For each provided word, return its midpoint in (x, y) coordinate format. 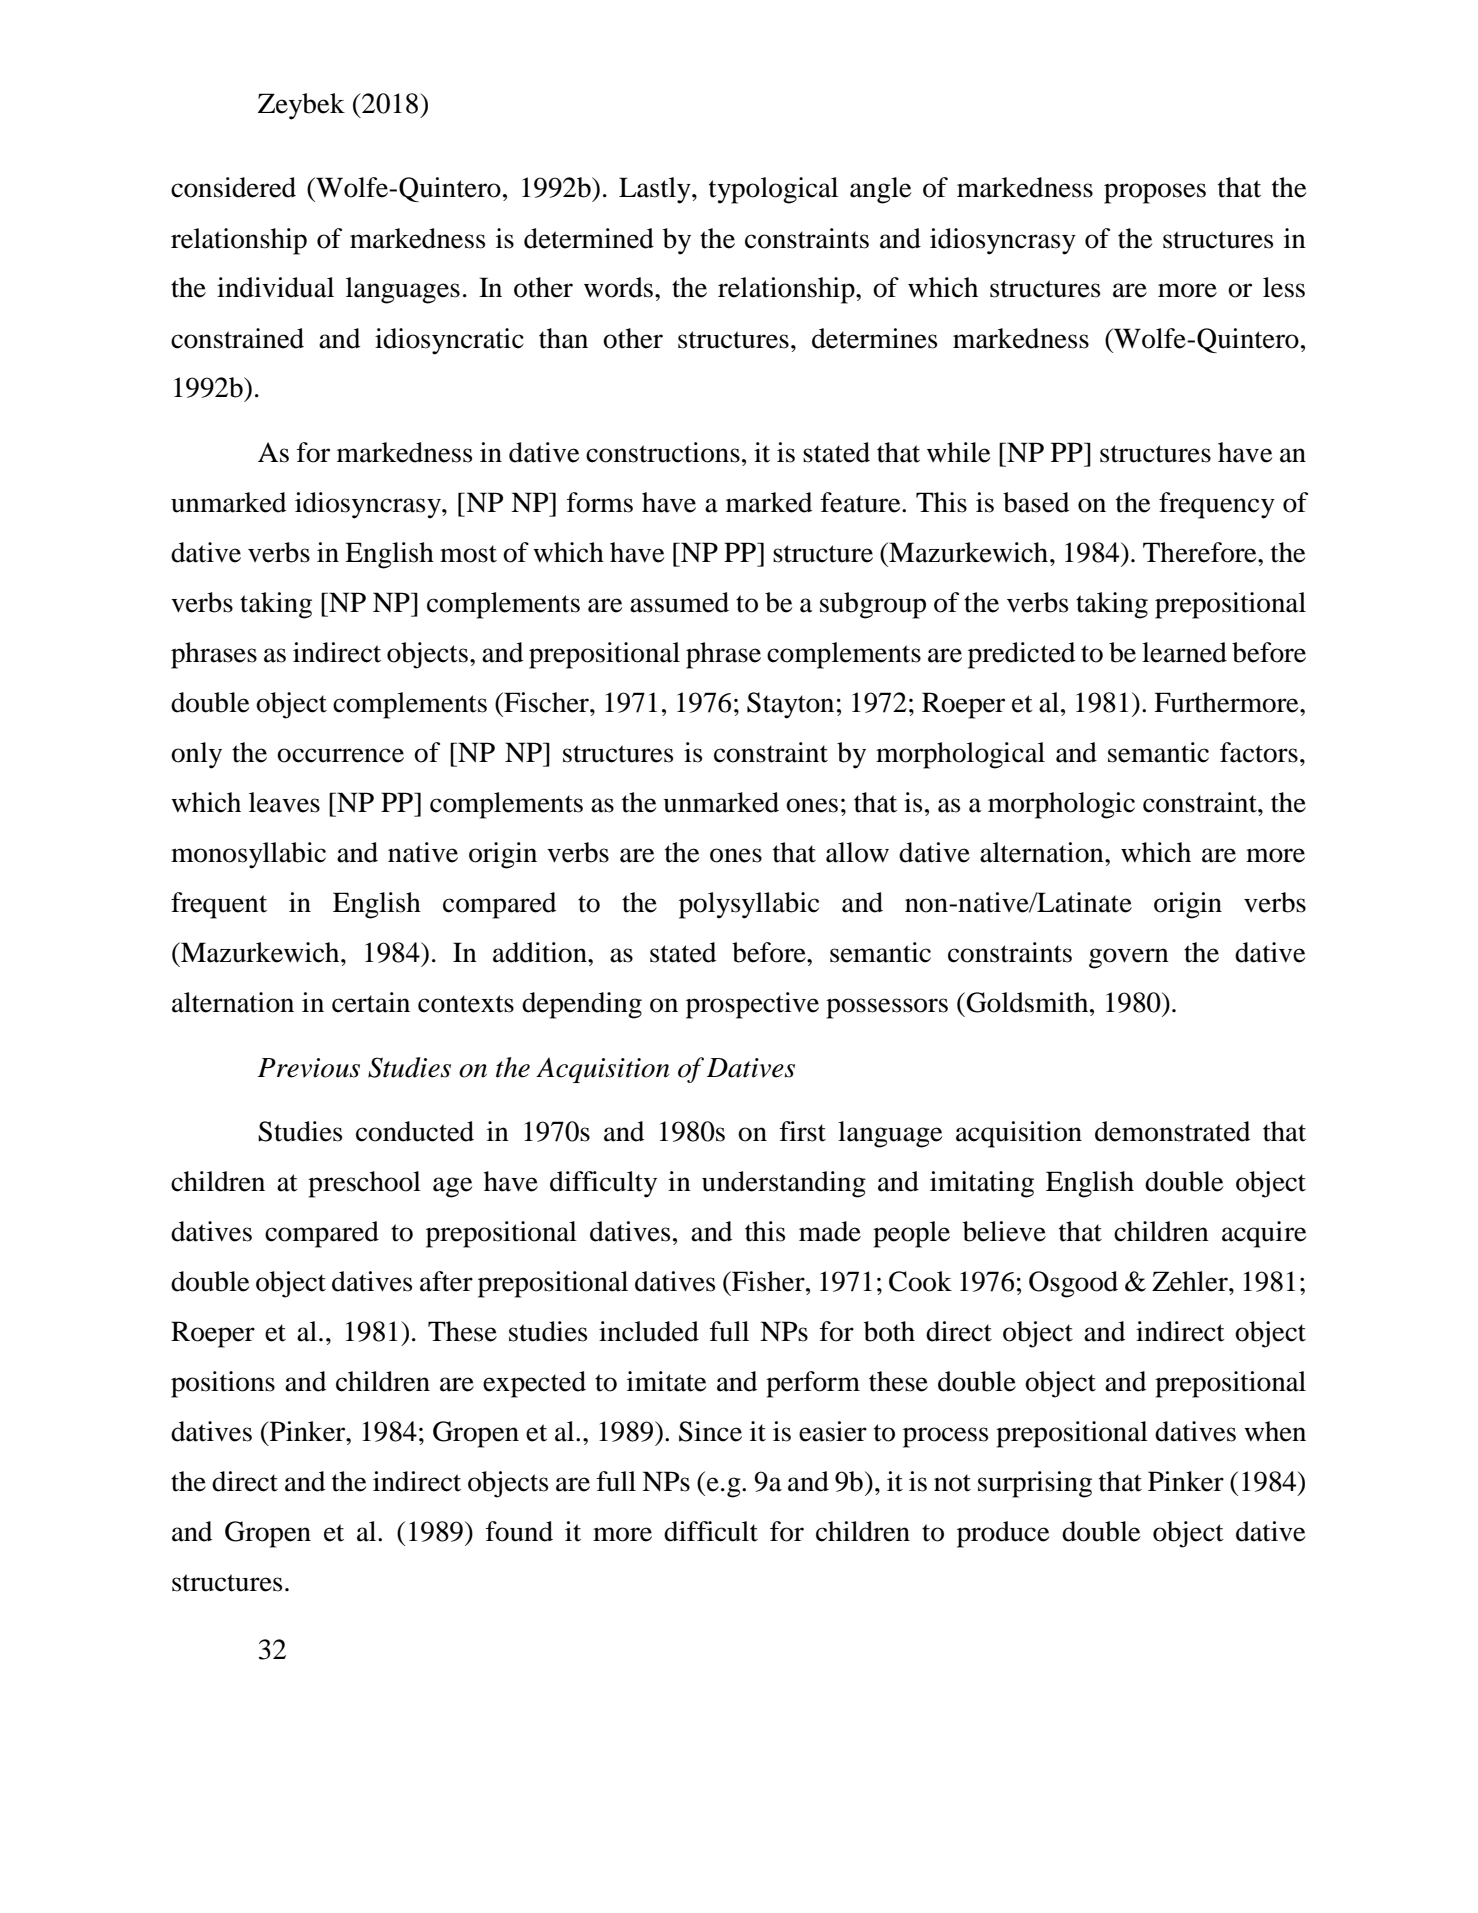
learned (1184, 652)
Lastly (656, 190)
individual (275, 287)
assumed (679, 602)
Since (710, 1431)
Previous (308, 1068)
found (519, 1531)
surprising (1035, 1484)
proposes (1155, 193)
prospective (752, 1005)
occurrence (340, 755)
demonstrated (1172, 1131)
